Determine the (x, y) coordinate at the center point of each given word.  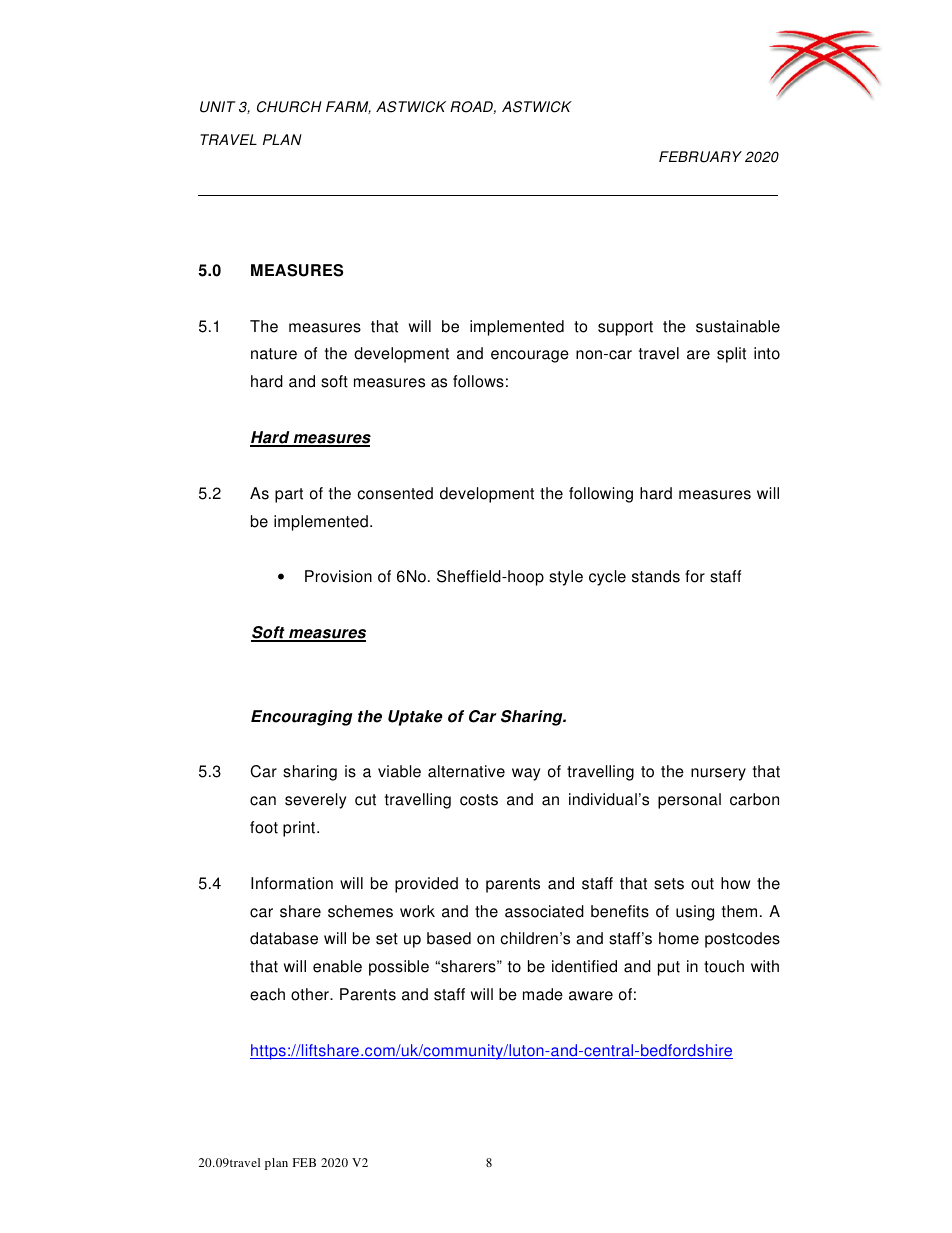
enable (337, 966)
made (543, 994)
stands (656, 576)
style (566, 578)
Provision (338, 576)
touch (724, 966)
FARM (348, 107)
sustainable (738, 326)
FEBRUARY (700, 157)
